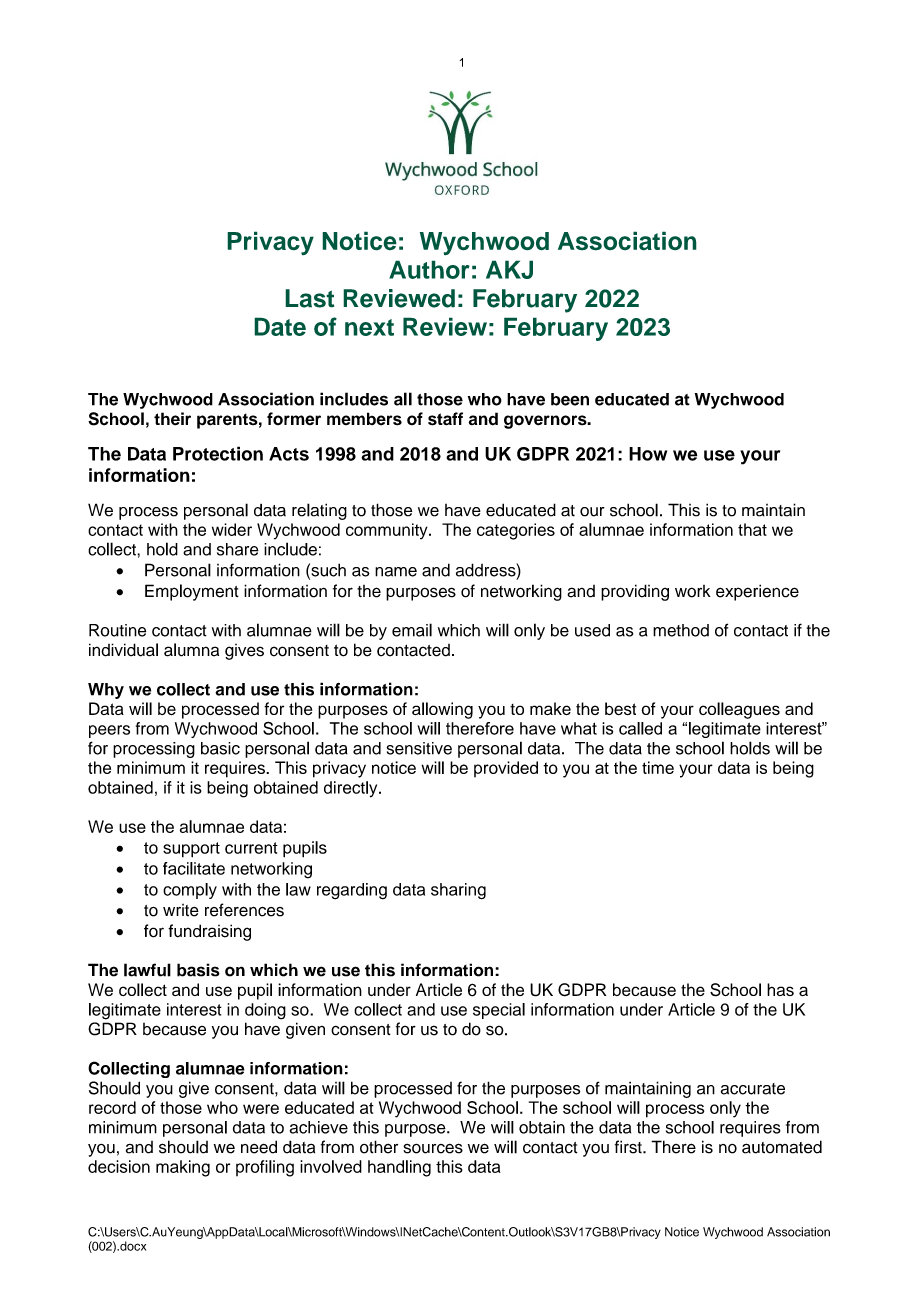 This screenshot has height=1308, width=924. I want to click on Date, so click(280, 326).
